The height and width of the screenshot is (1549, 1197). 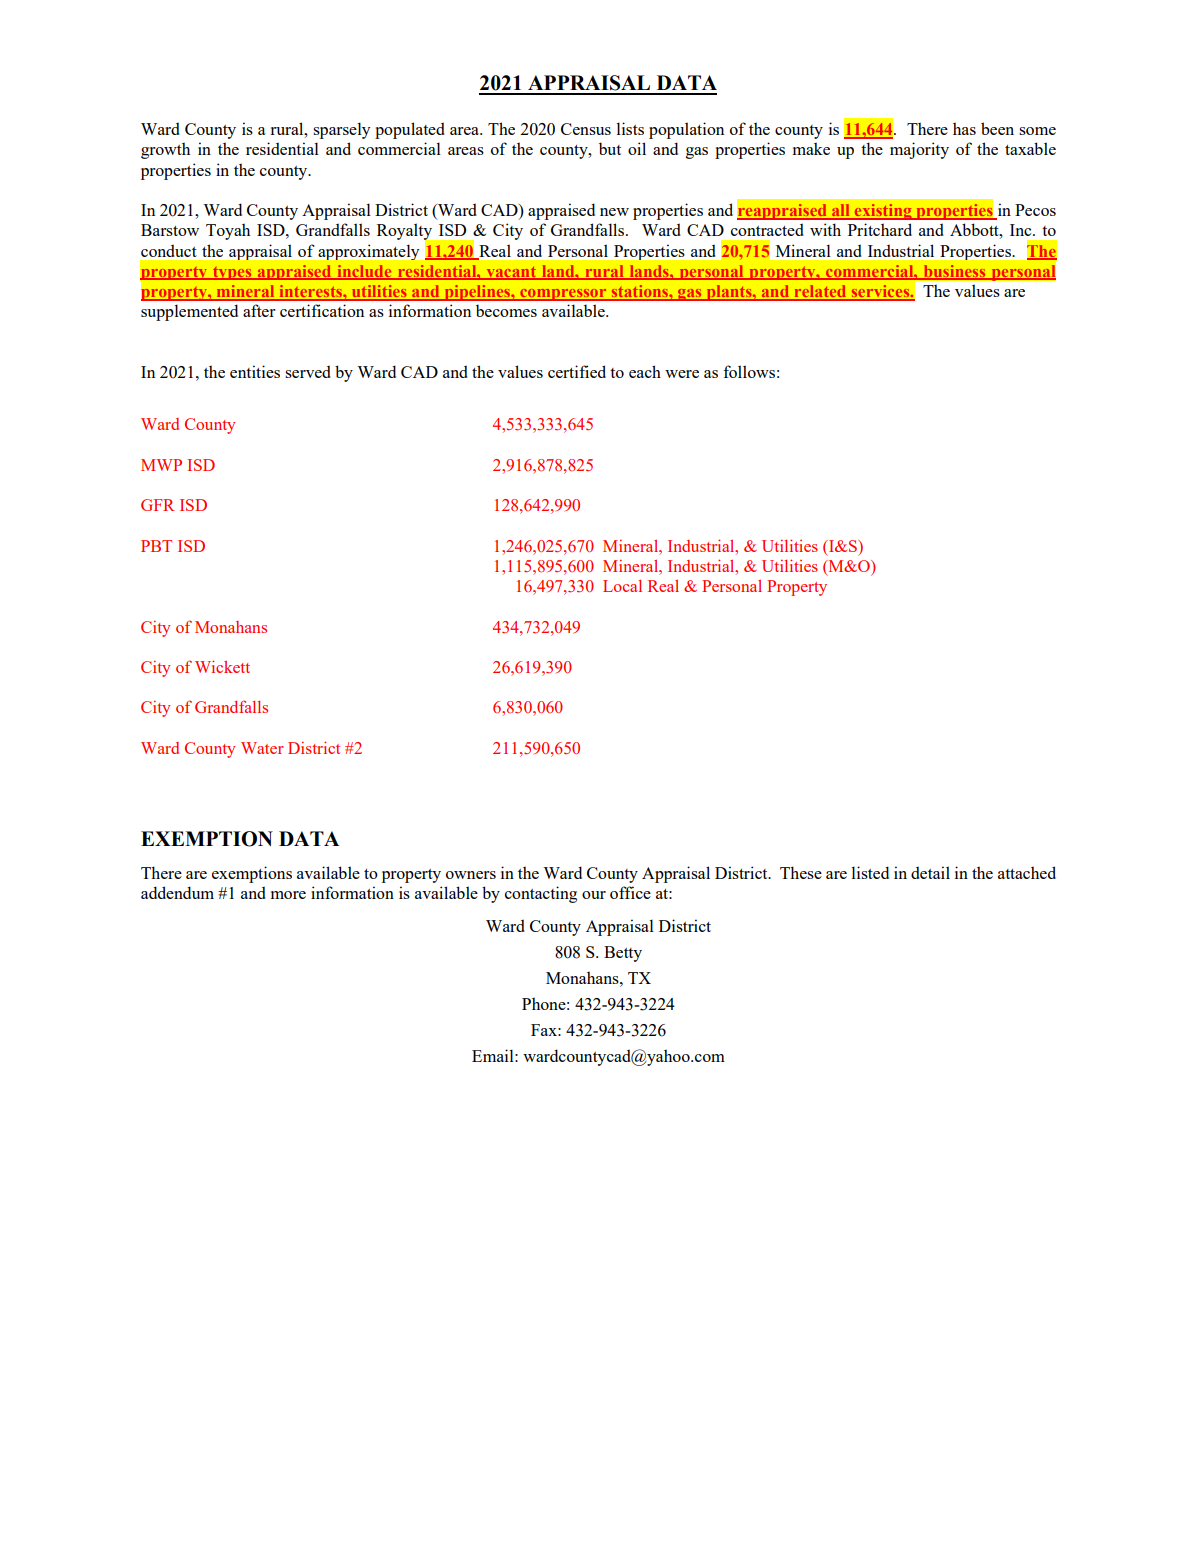 What do you see at coordinates (623, 954) in the screenshot?
I see `Betty` at bounding box center [623, 954].
